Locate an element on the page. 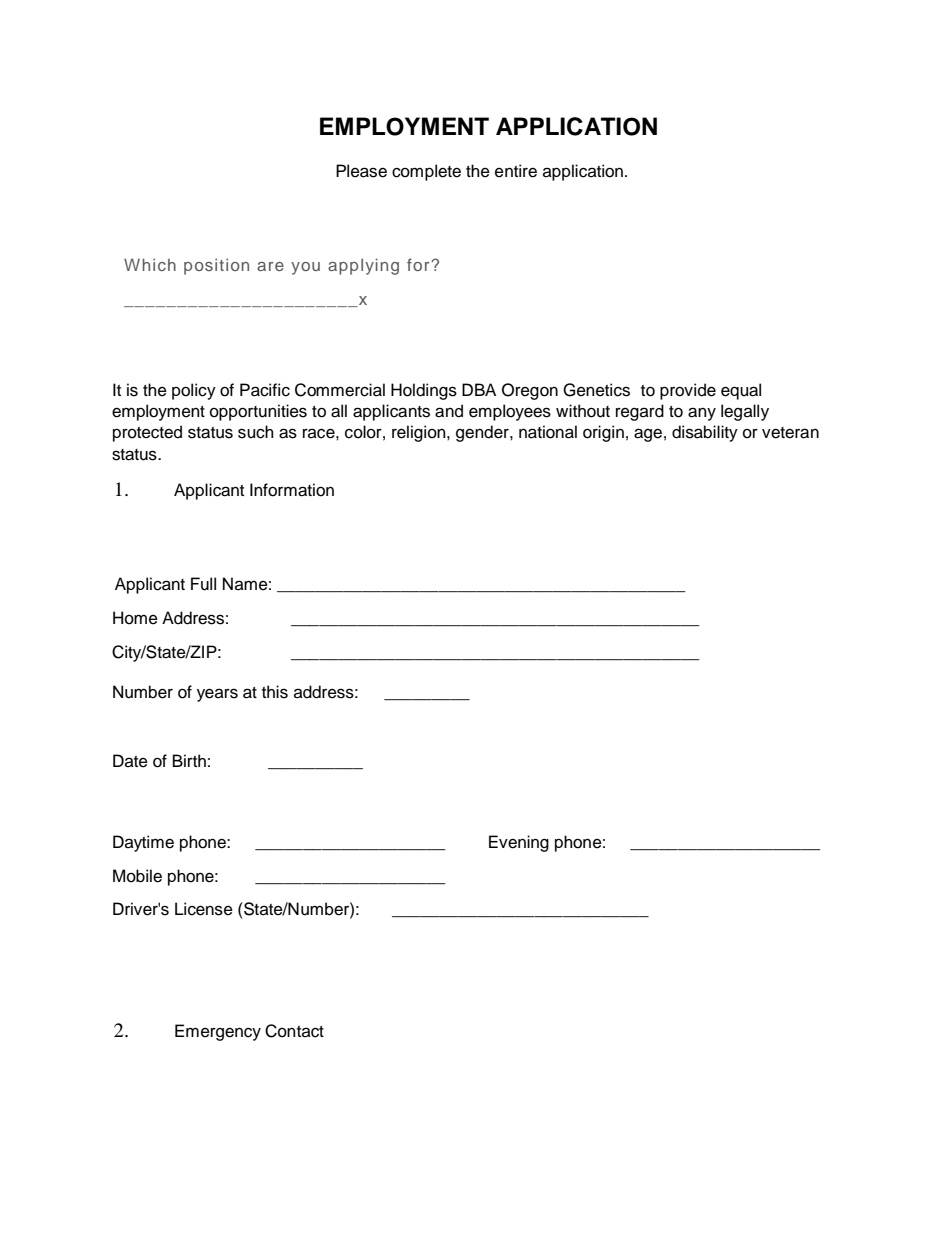 This page has width=952, height=1233. this is located at coordinates (275, 692).
